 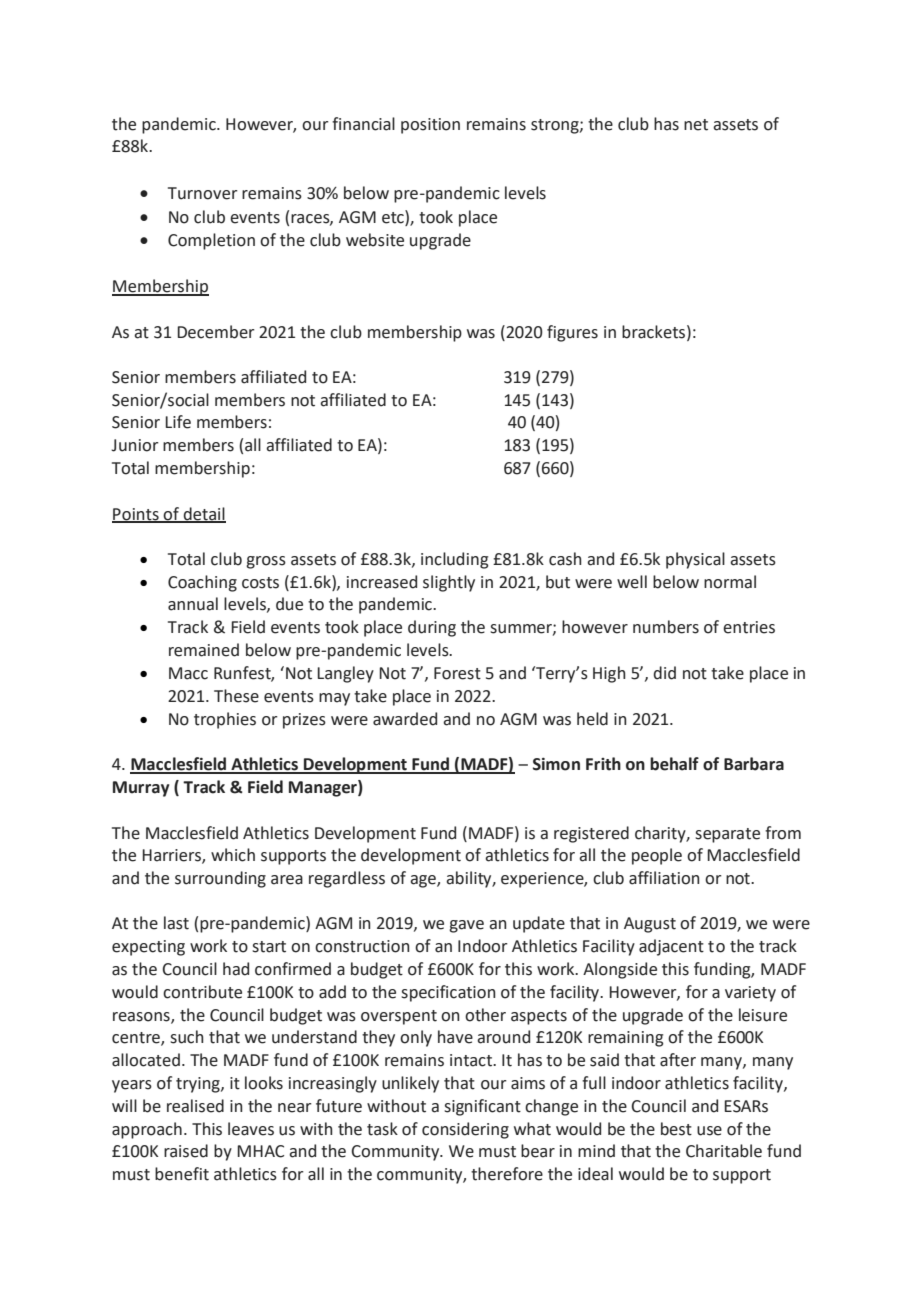 What do you see at coordinates (220, 879) in the document?
I see `surrounding` at bounding box center [220, 879].
